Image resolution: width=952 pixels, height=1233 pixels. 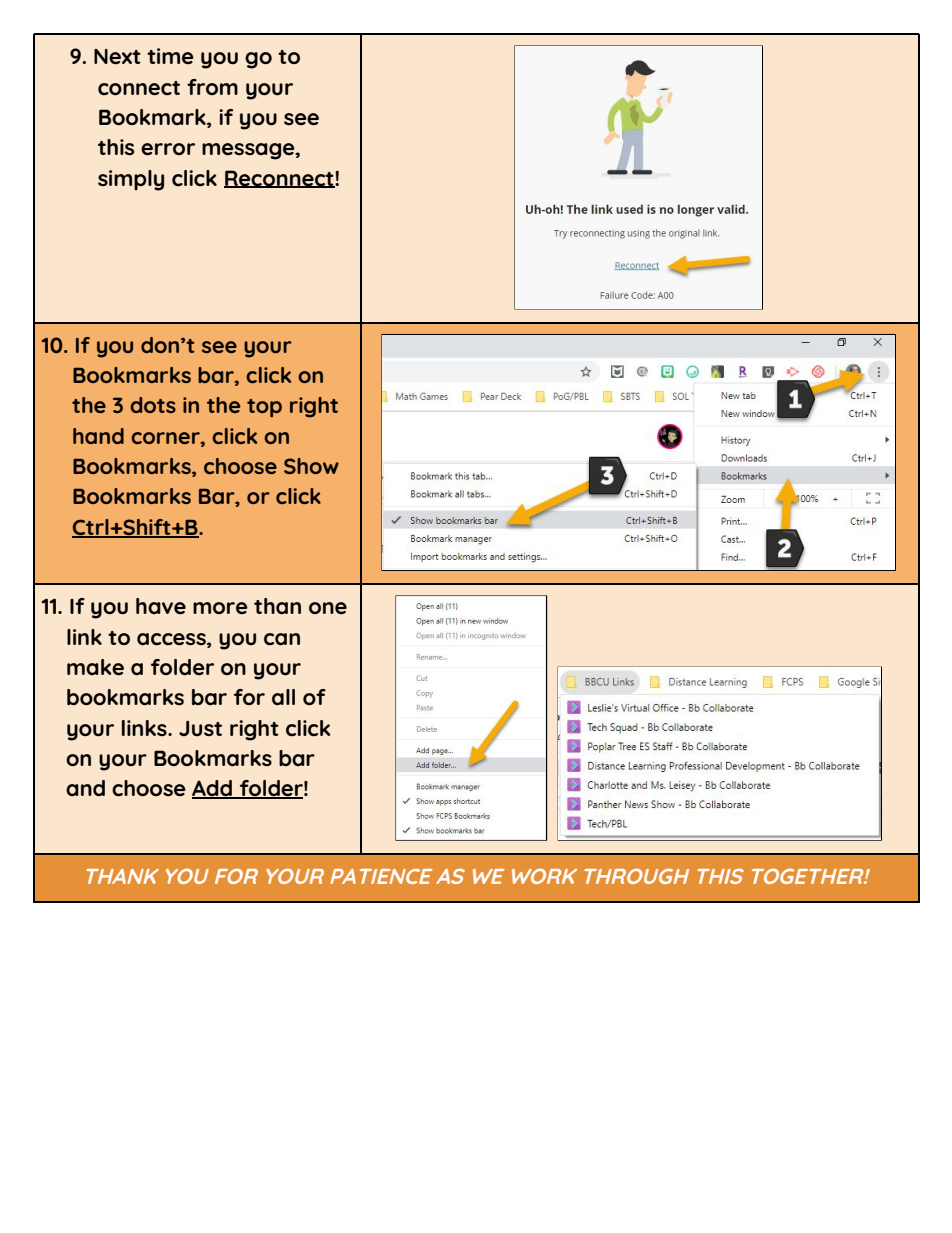 I want to click on Add, so click(x=213, y=789).
